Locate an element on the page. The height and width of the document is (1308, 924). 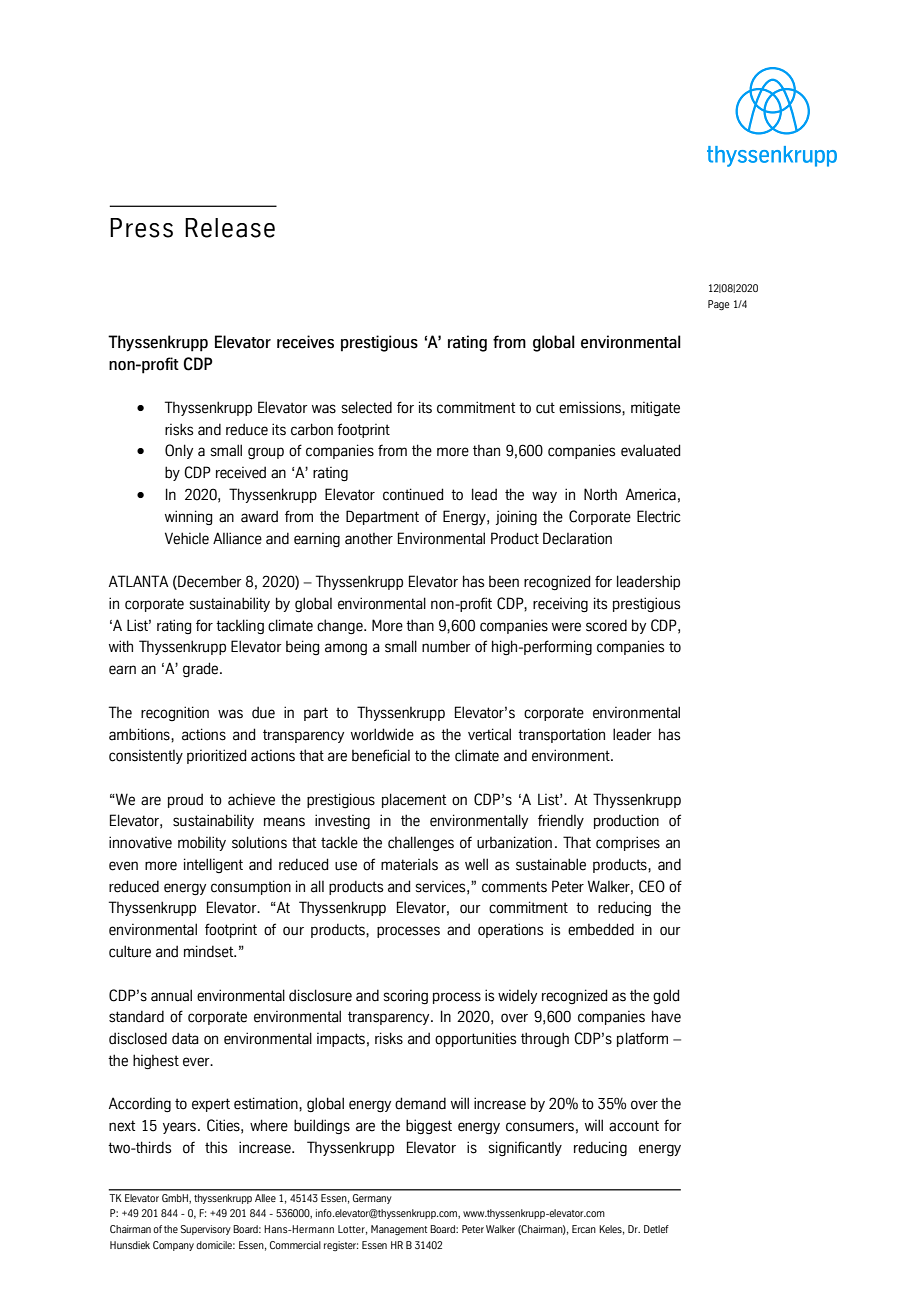
worldwide is located at coordinates (382, 734).
